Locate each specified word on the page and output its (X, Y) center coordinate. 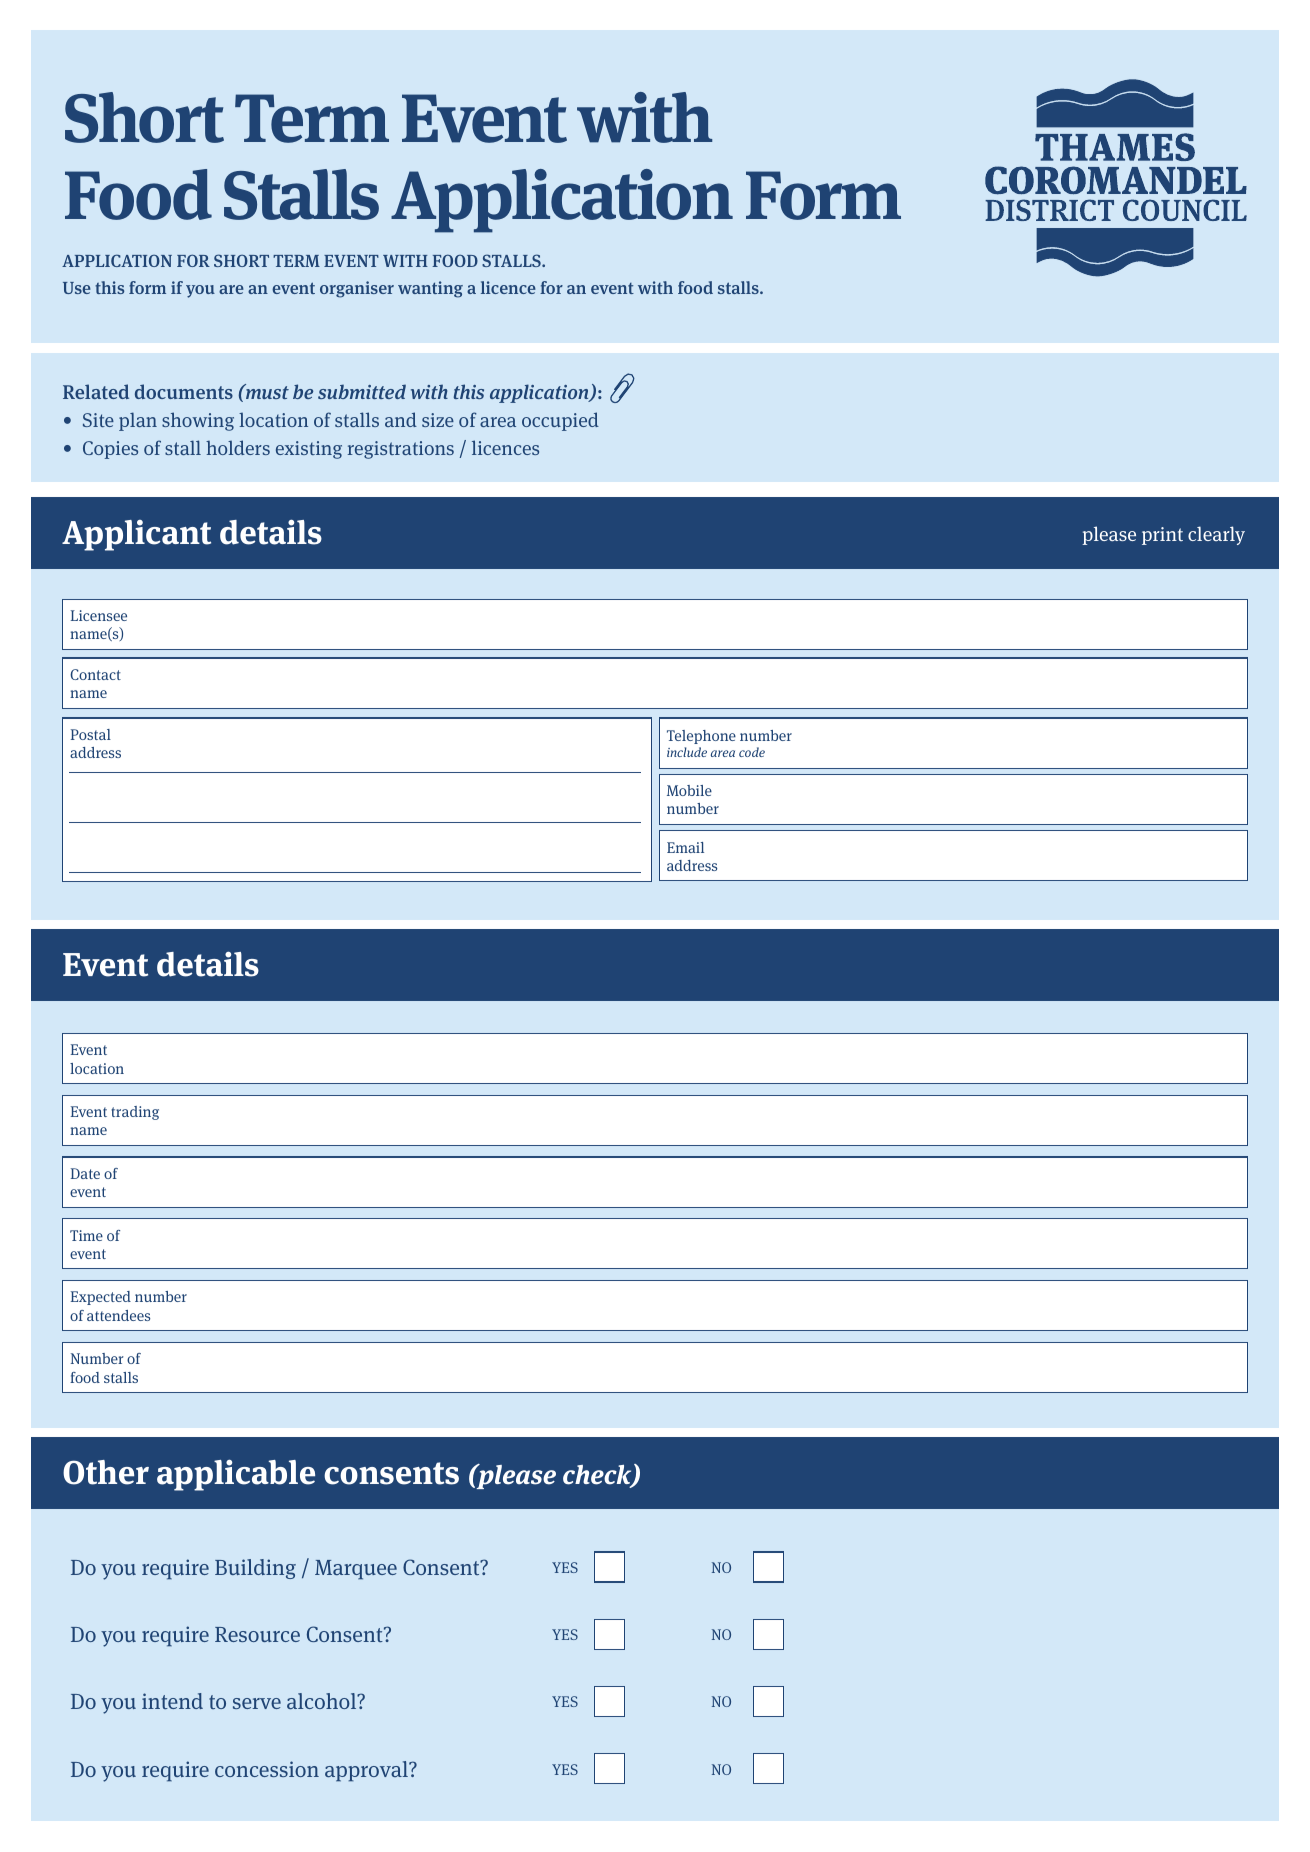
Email (685, 847)
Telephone (701, 737)
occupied (560, 421)
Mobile (689, 790)
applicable (236, 1475)
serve (257, 1703)
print (1162, 536)
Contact (95, 674)
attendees (118, 1315)
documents (184, 391)
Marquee (356, 1570)
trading (135, 1113)
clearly (1216, 535)
